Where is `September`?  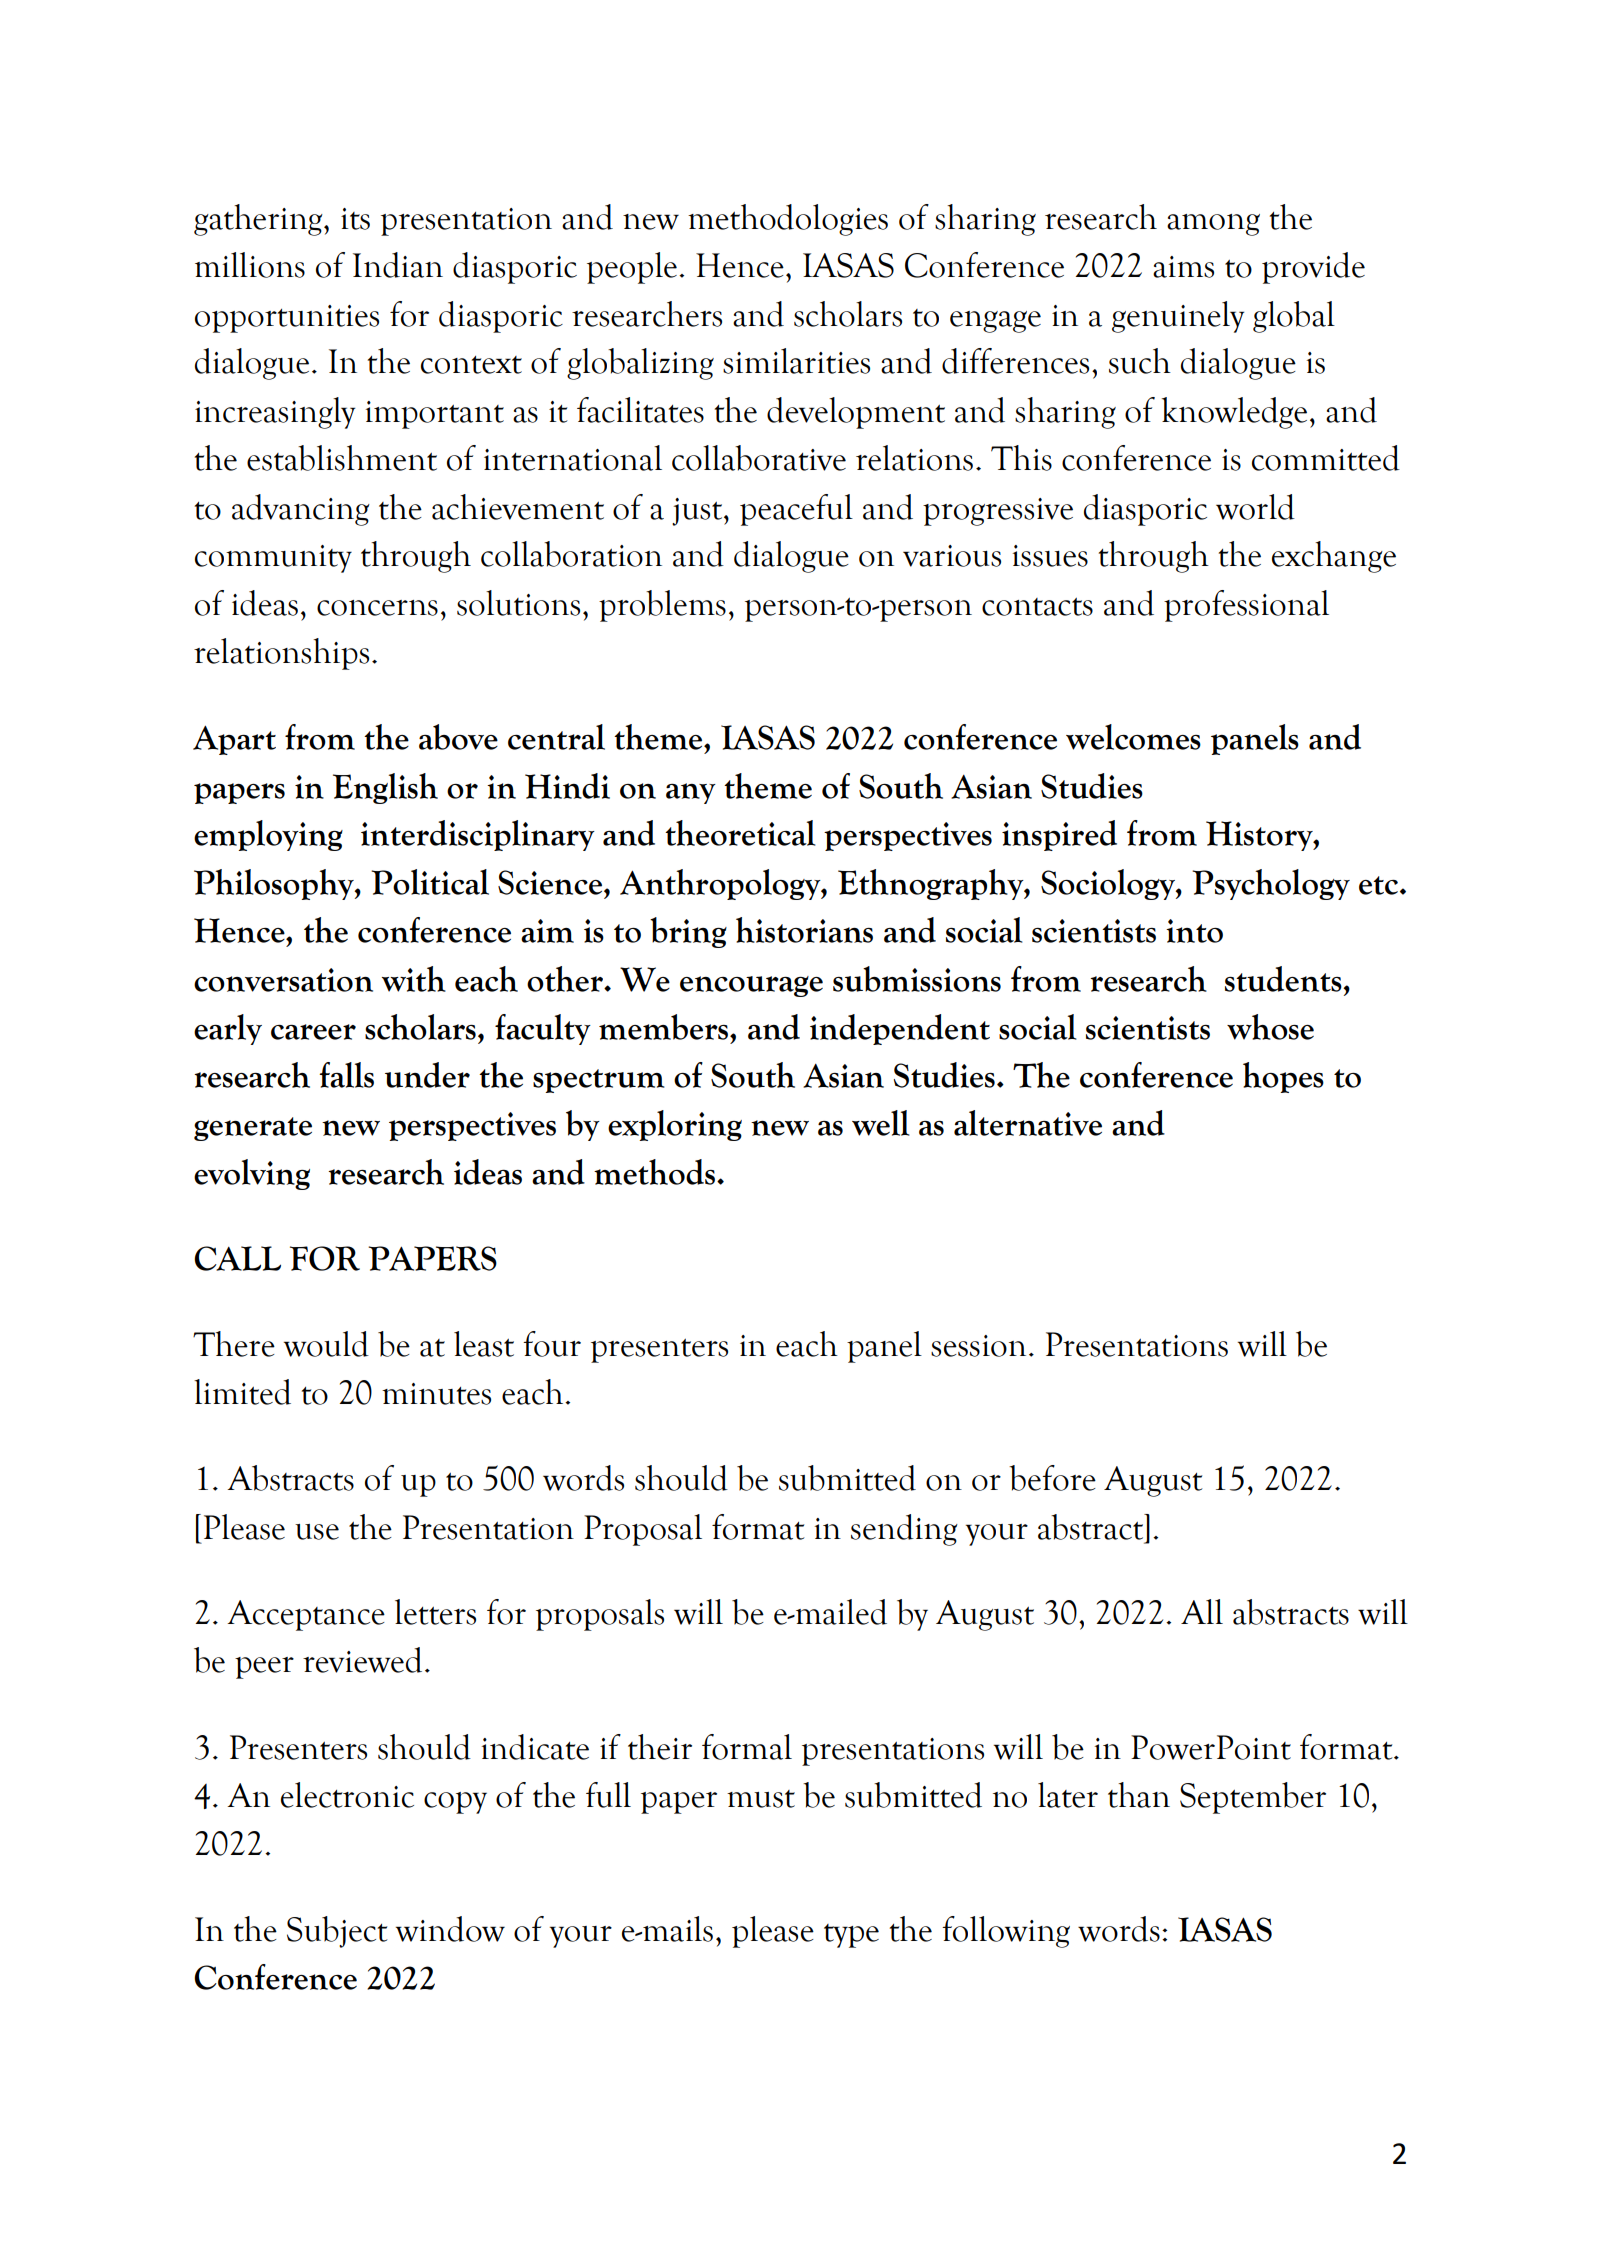
September is located at coordinates (1253, 1798).
